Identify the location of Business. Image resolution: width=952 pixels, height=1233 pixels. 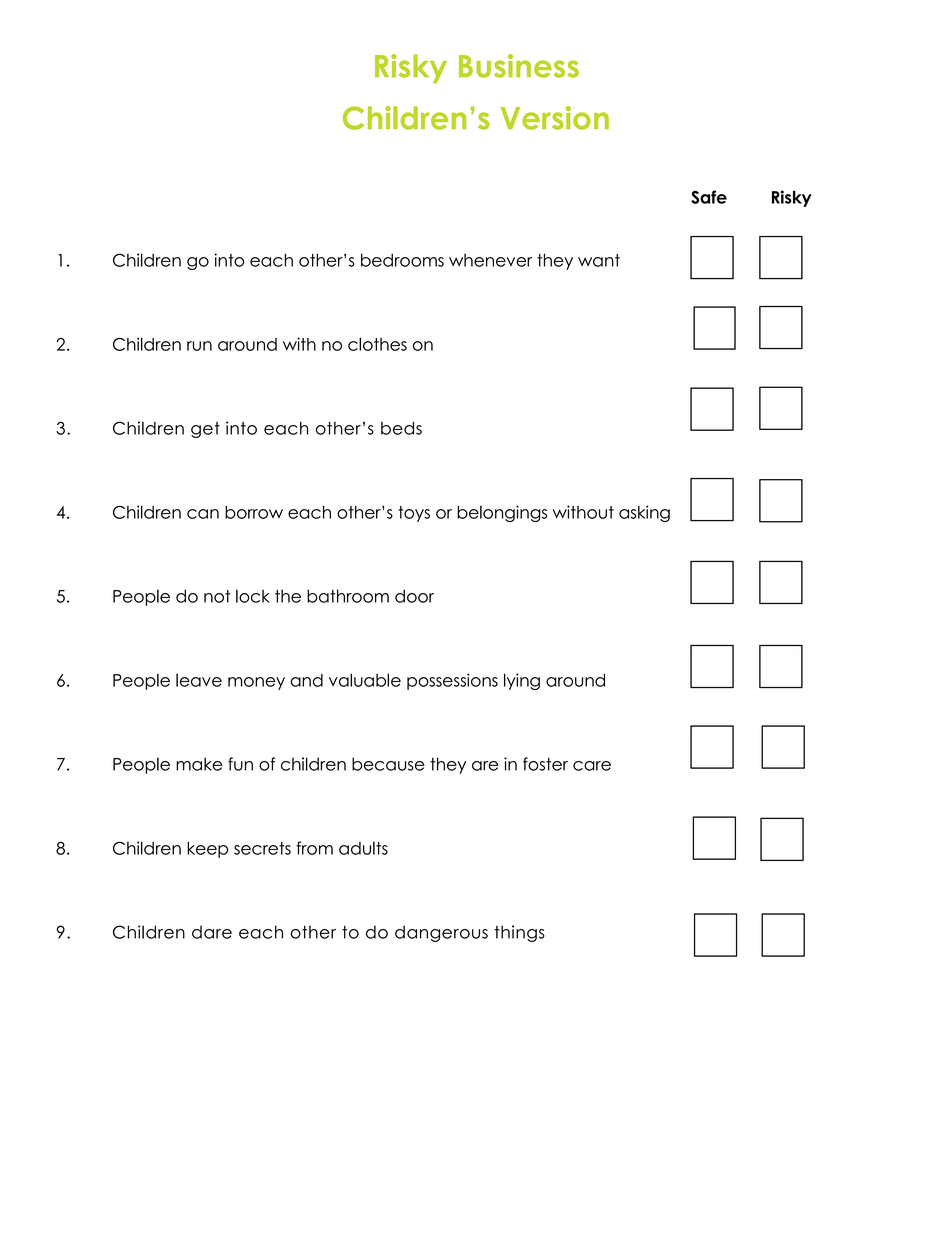
(519, 66).
